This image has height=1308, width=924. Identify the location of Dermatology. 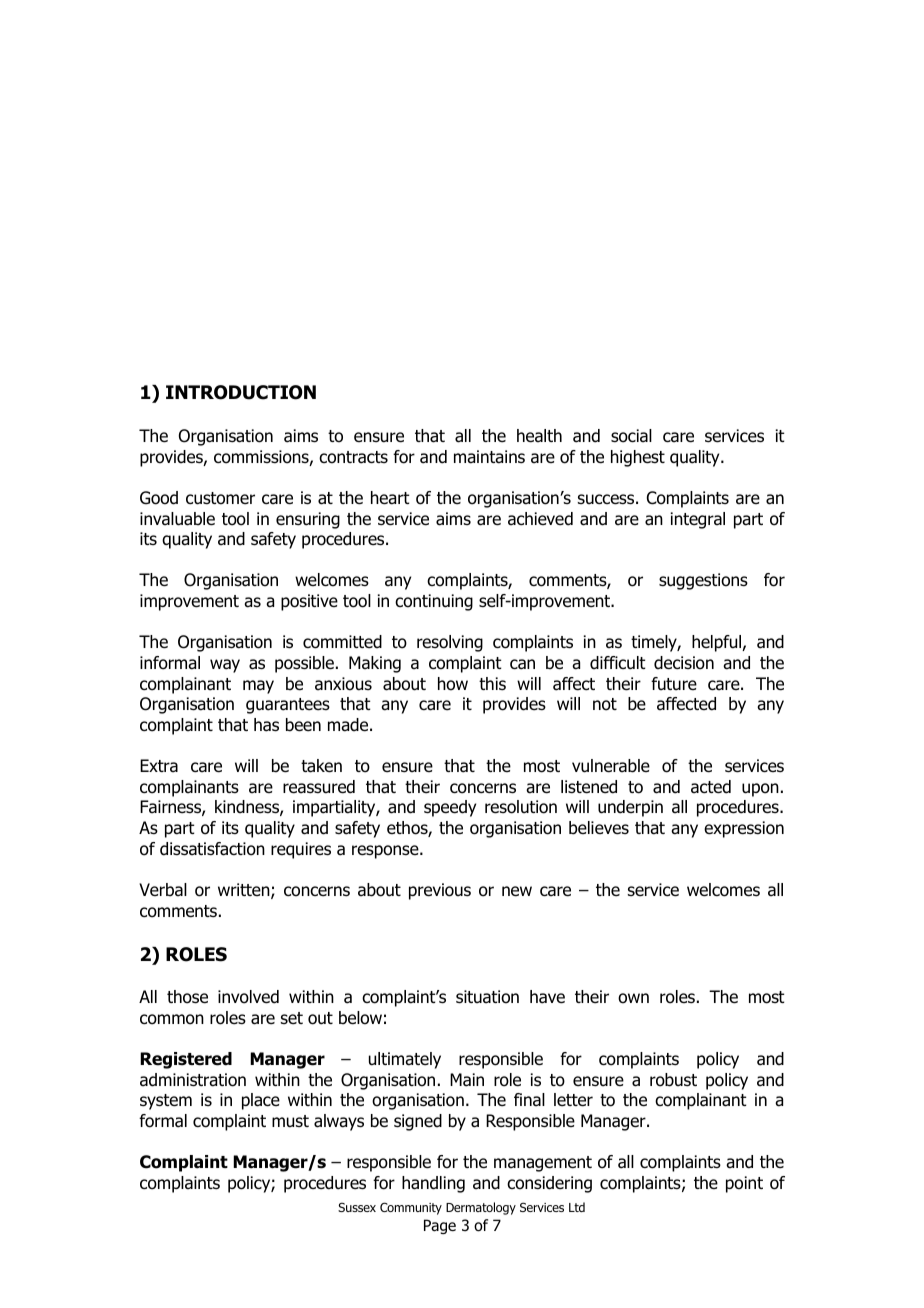
(481, 1208).
